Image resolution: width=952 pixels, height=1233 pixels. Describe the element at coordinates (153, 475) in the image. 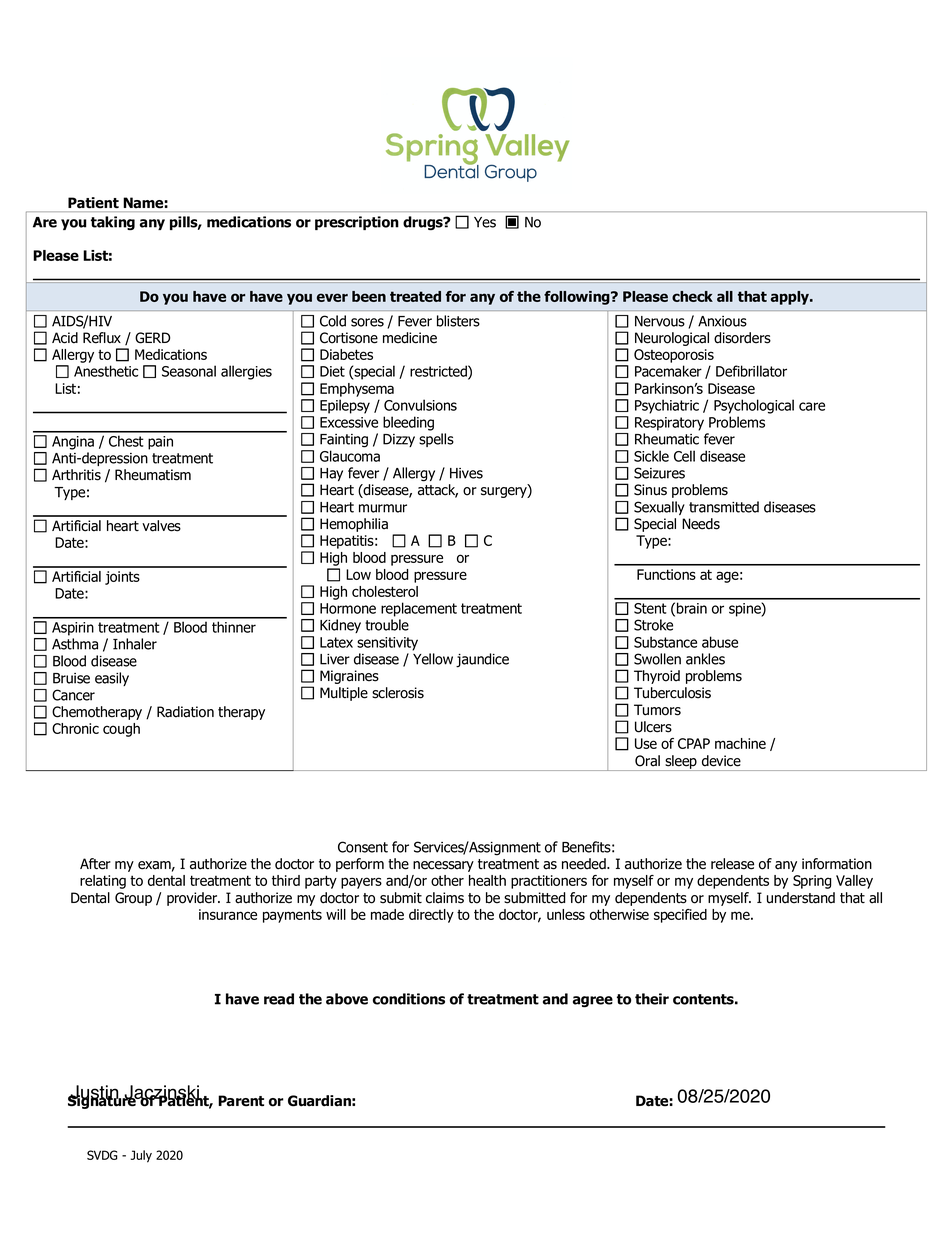

I see `Rheumatism` at that location.
